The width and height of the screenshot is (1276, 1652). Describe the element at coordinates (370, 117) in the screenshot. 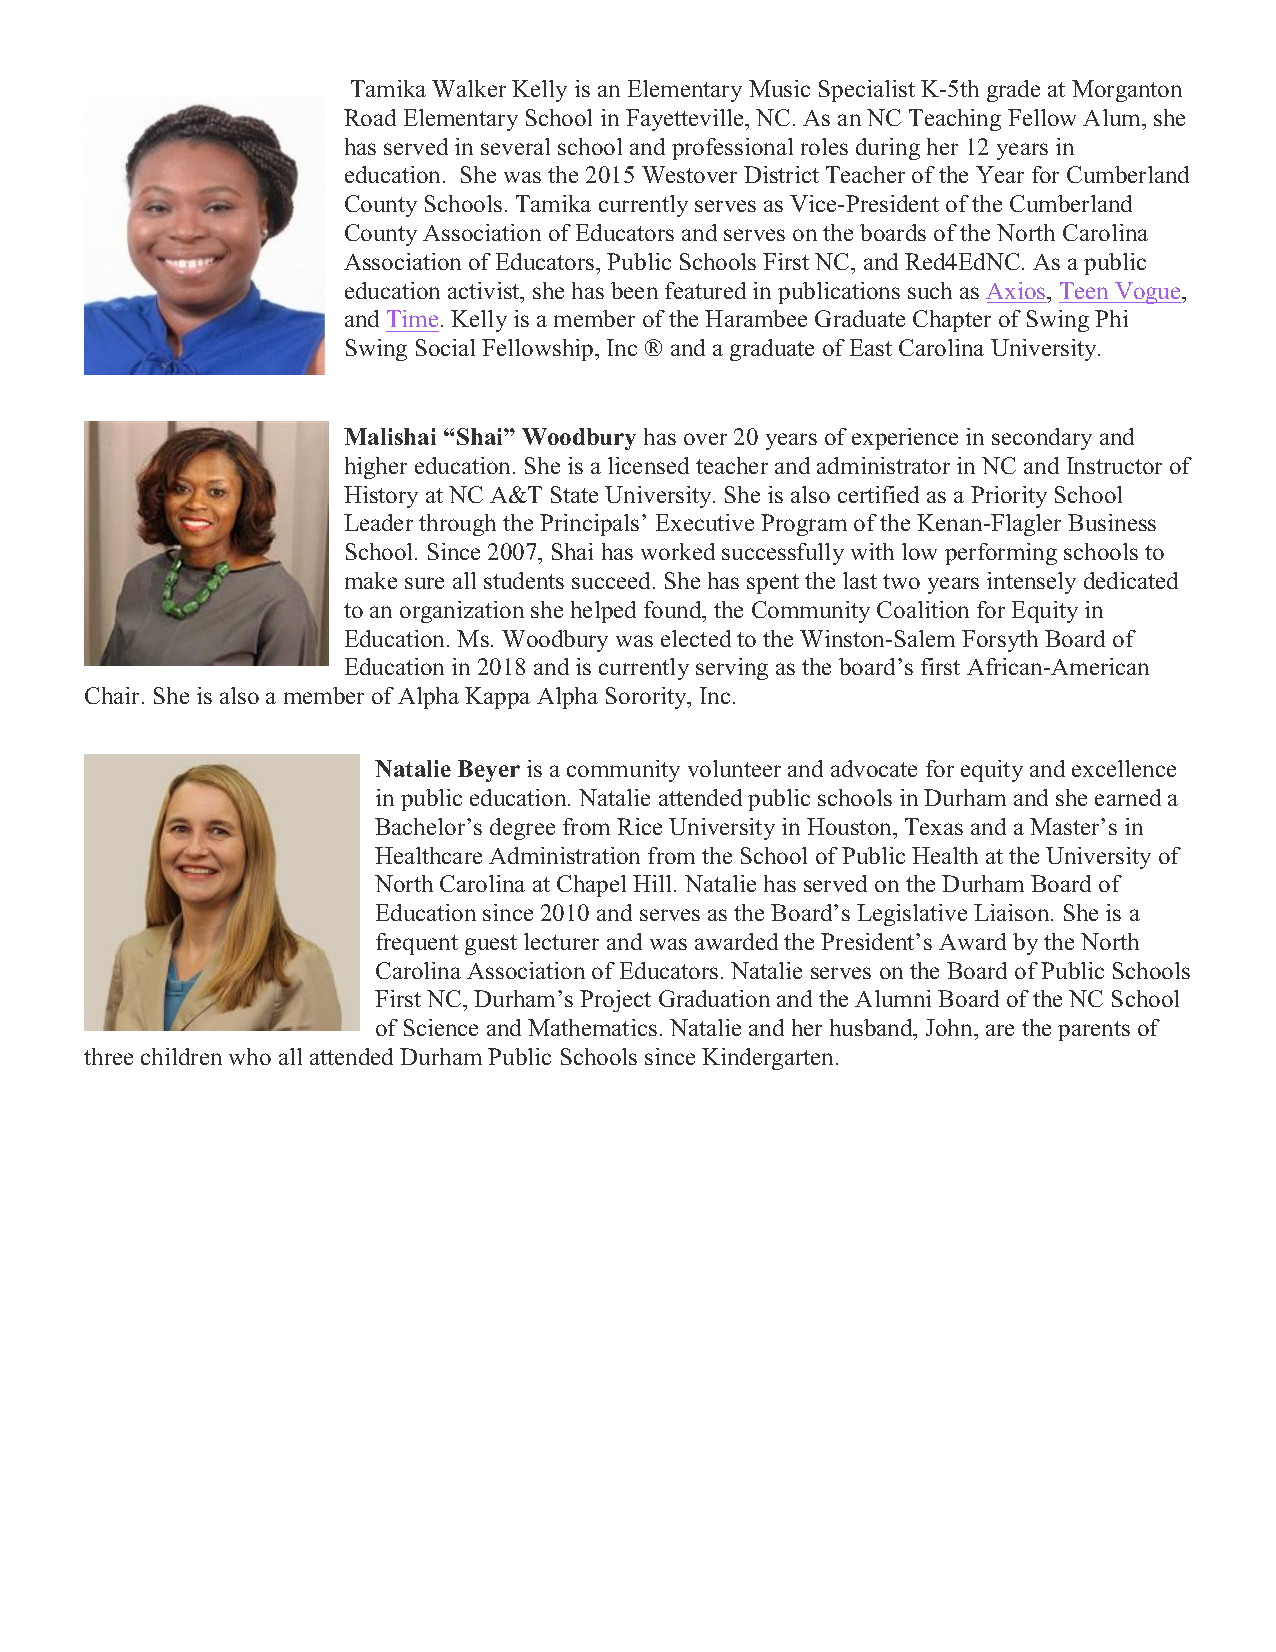

I see `Road` at that location.
